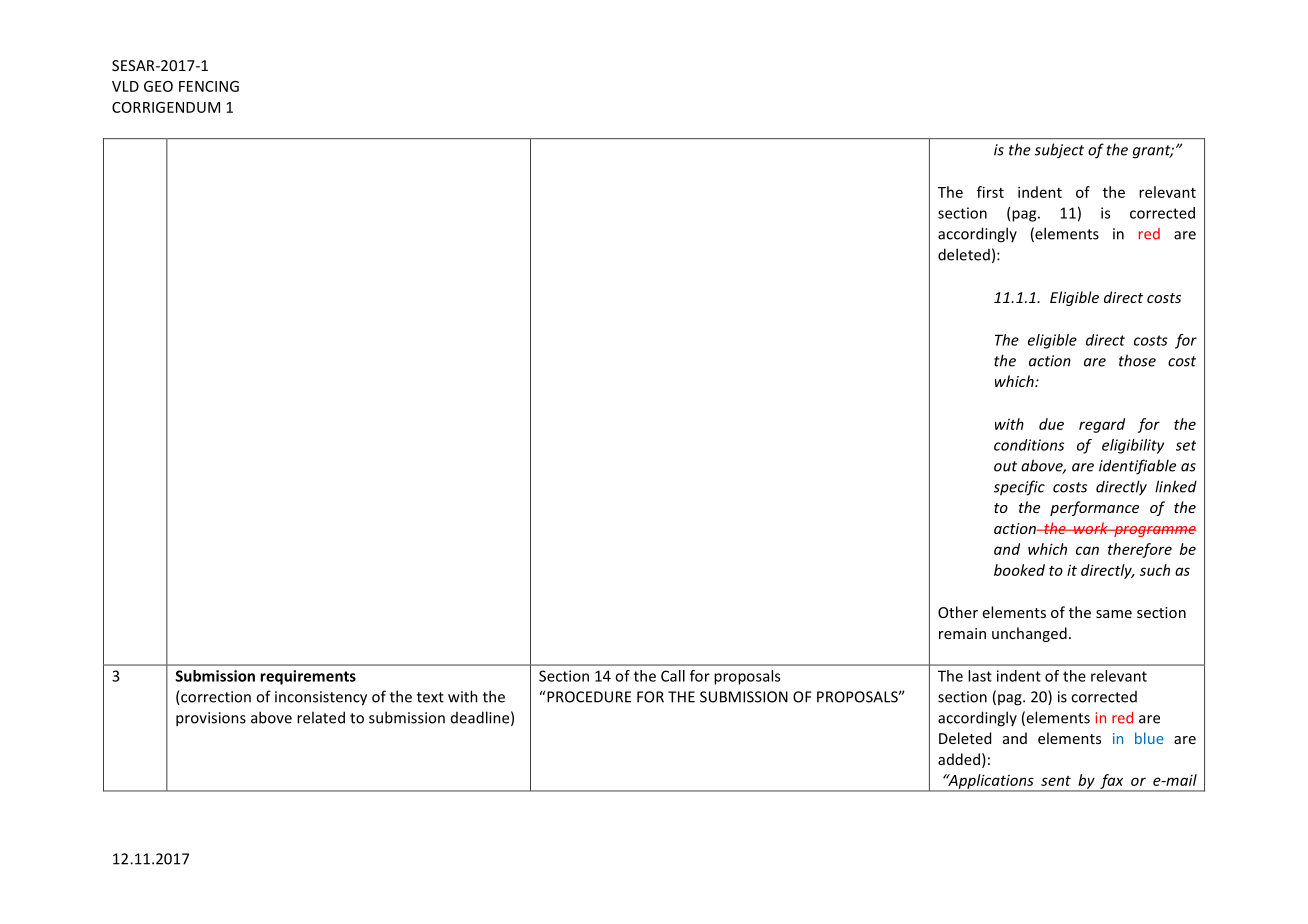 Image resolution: width=1308 pixels, height=924 pixels. I want to click on due, so click(1051, 424).
